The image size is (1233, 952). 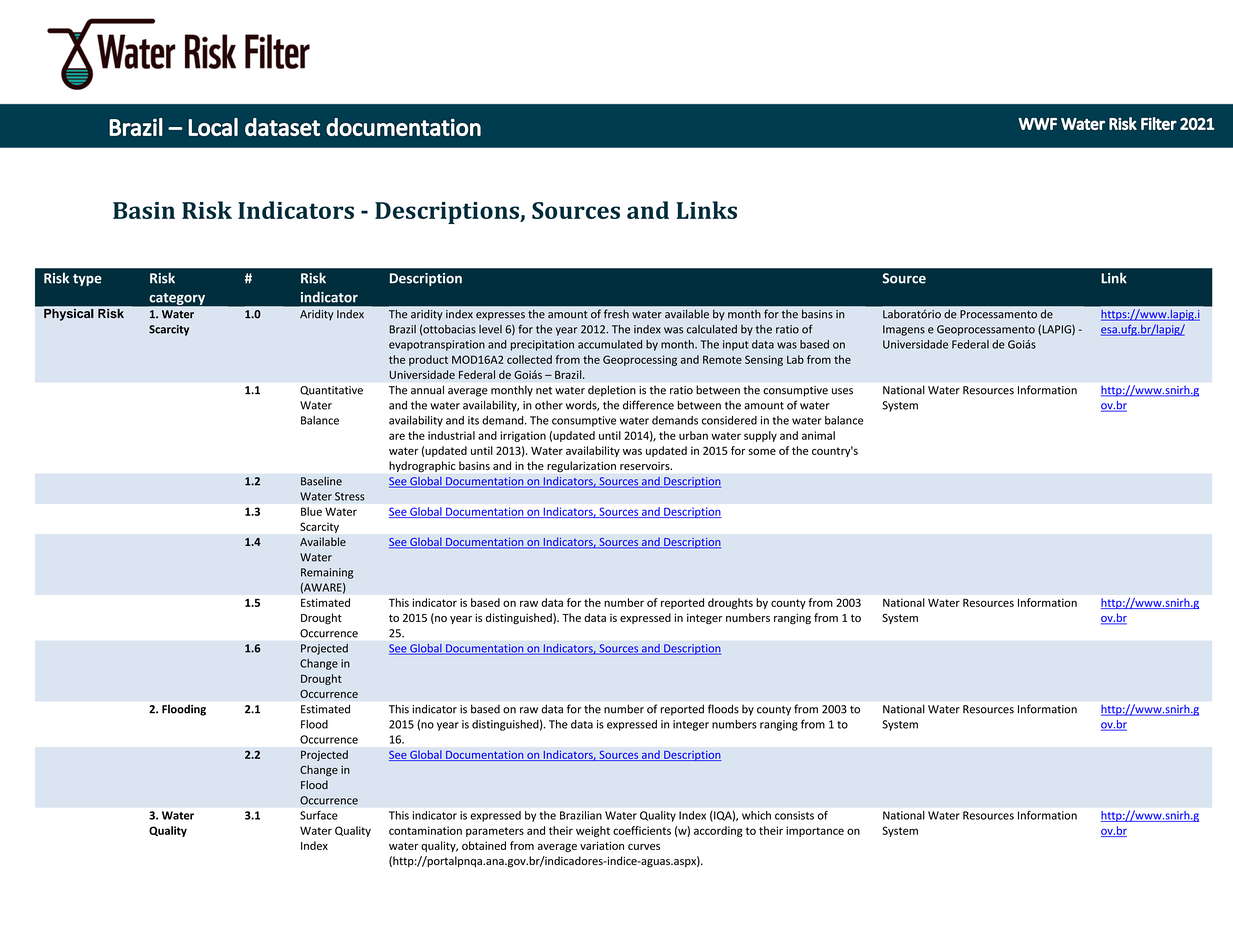 What do you see at coordinates (756, 815) in the screenshot?
I see `which` at bounding box center [756, 815].
